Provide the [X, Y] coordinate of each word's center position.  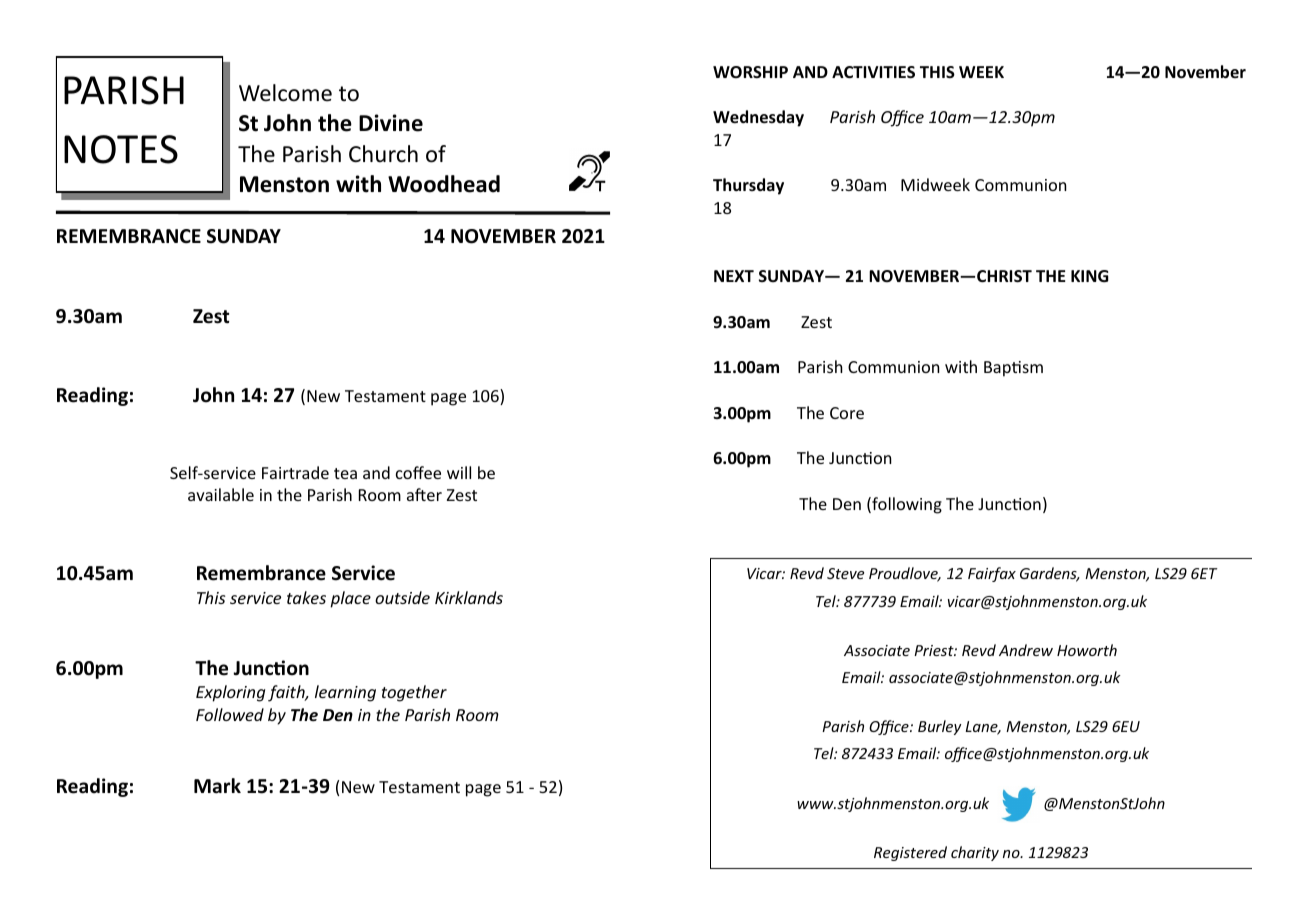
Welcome [285, 93]
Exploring [230, 693]
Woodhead [444, 184]
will [459, 472]
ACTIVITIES [873, 72]
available [221, 494]
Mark [217, 786]
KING [1090, 276]
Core [847, 413]
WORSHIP [750, 72]
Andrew [1026, 650]
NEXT [734, 276]
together [414, 693]
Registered [910, 853]
